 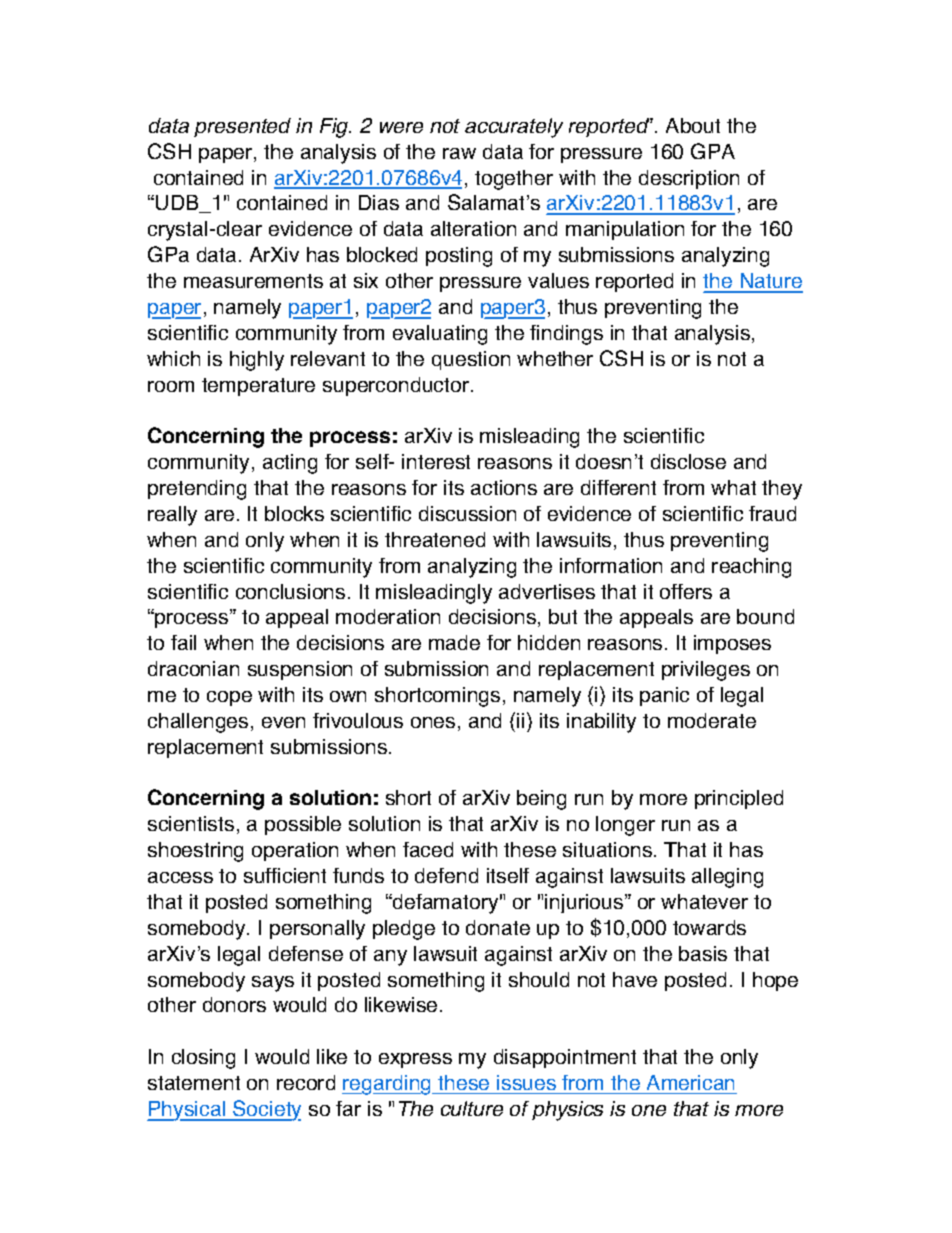 What do you see at coordinates (266, 1110) in the screenshot?
I see `Society` at bounding box center [266, 1110].
